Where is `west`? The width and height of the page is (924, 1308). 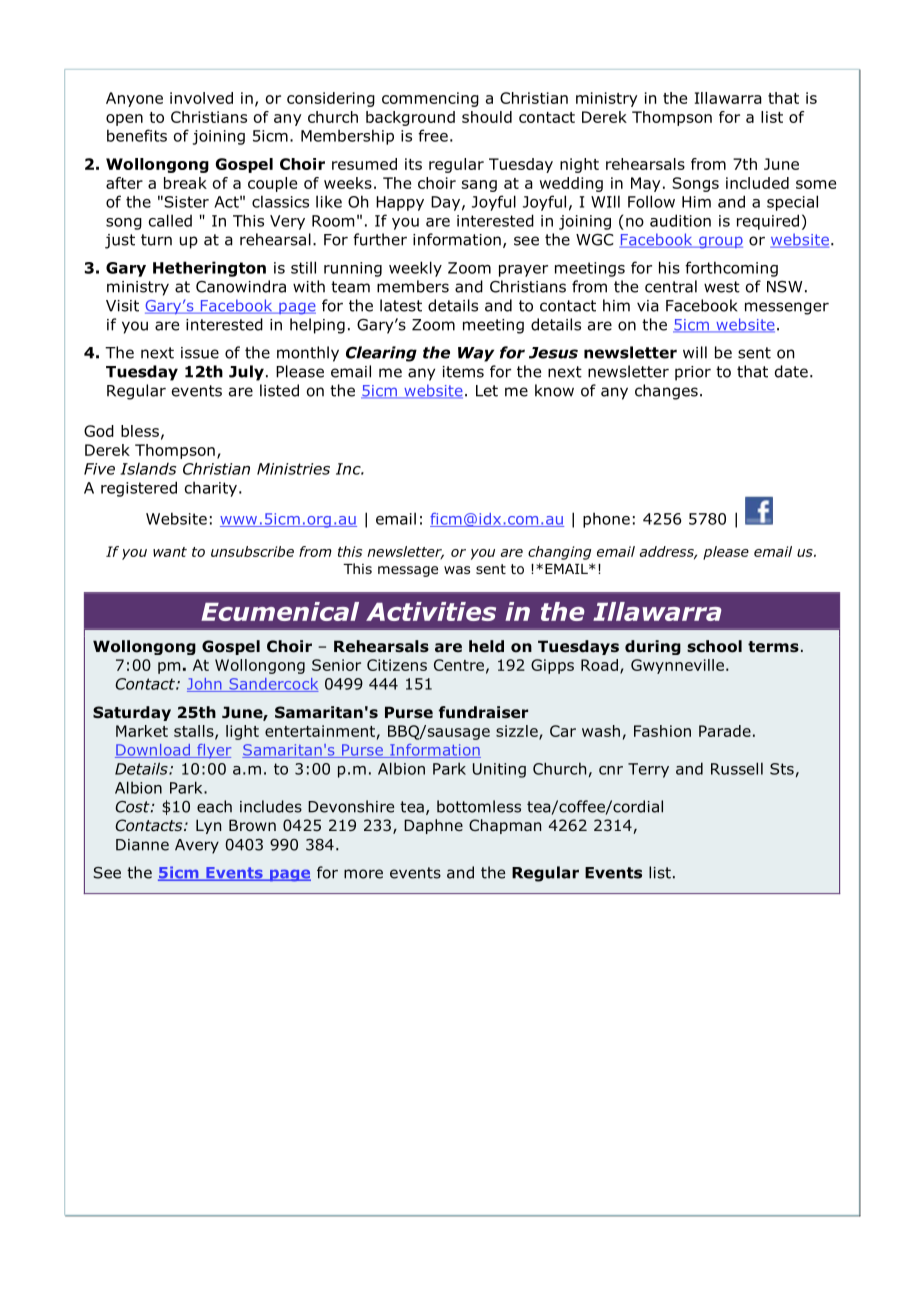 west is located at coordinates (722, 287).
